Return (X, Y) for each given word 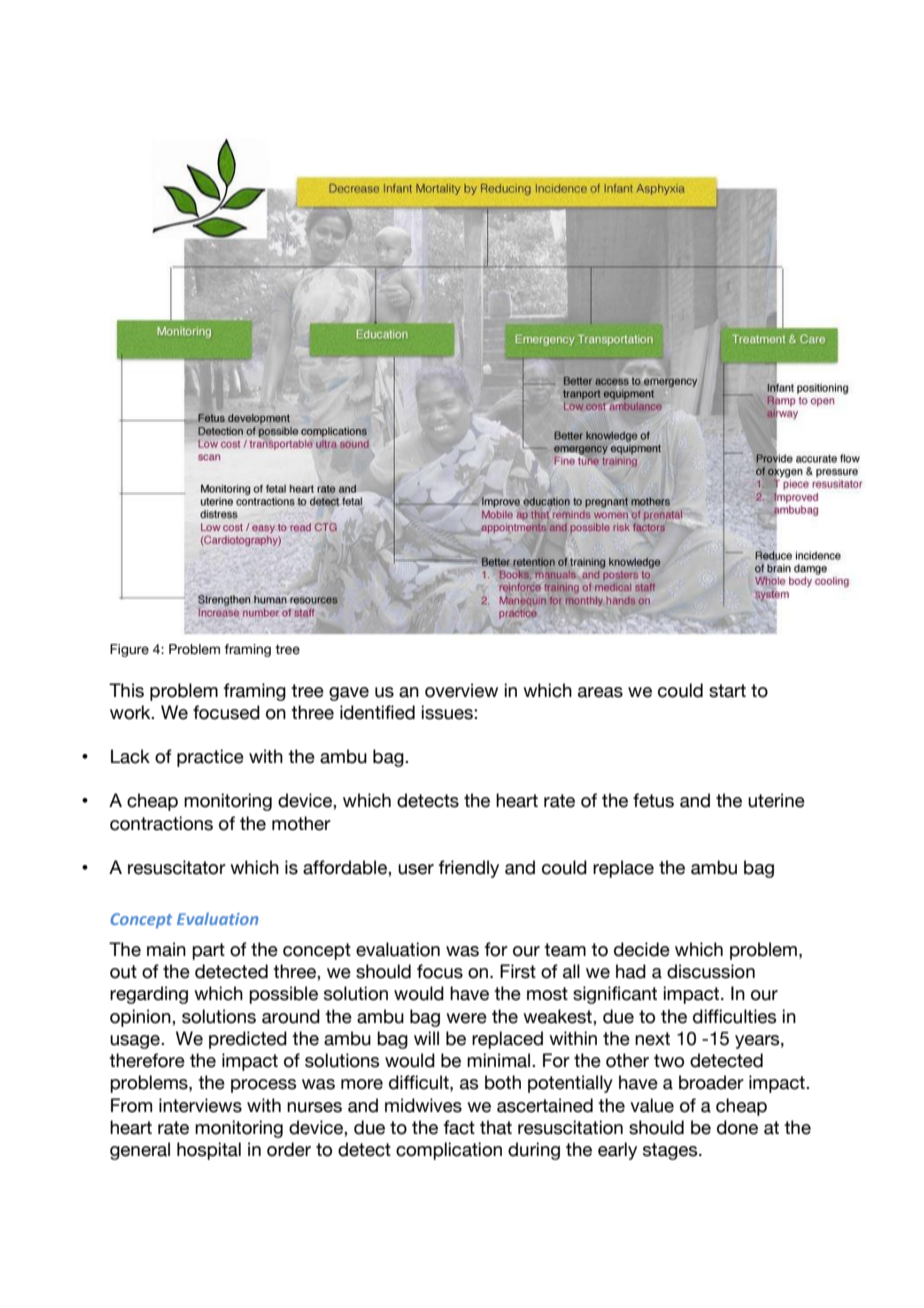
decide (642, 949)
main (166, 949)
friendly (468, 869)
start (727, 691)
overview (461, 690)
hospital (209, 1151)
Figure (129, 650)
